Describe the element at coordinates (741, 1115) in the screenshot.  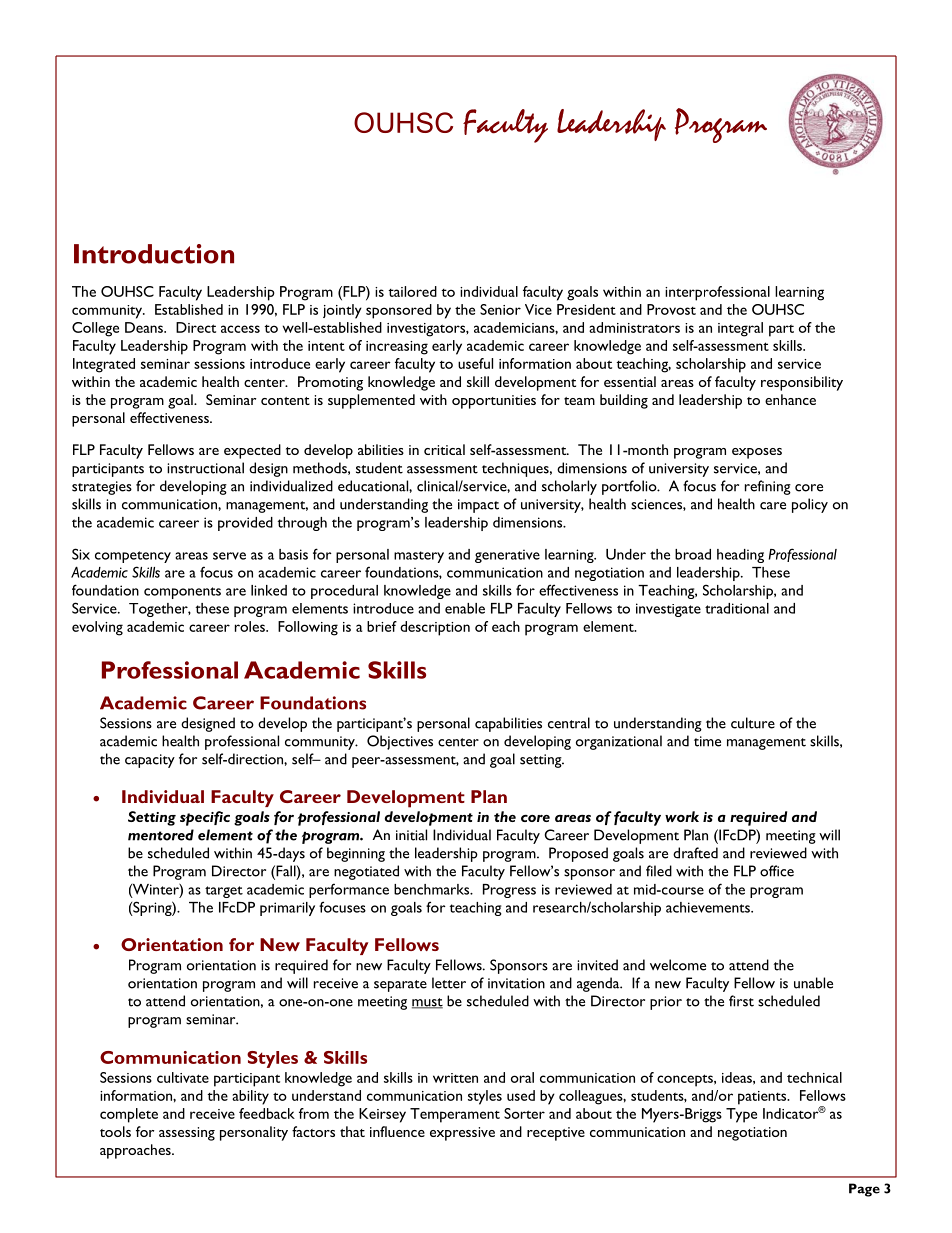
I see `Type` at that location.
